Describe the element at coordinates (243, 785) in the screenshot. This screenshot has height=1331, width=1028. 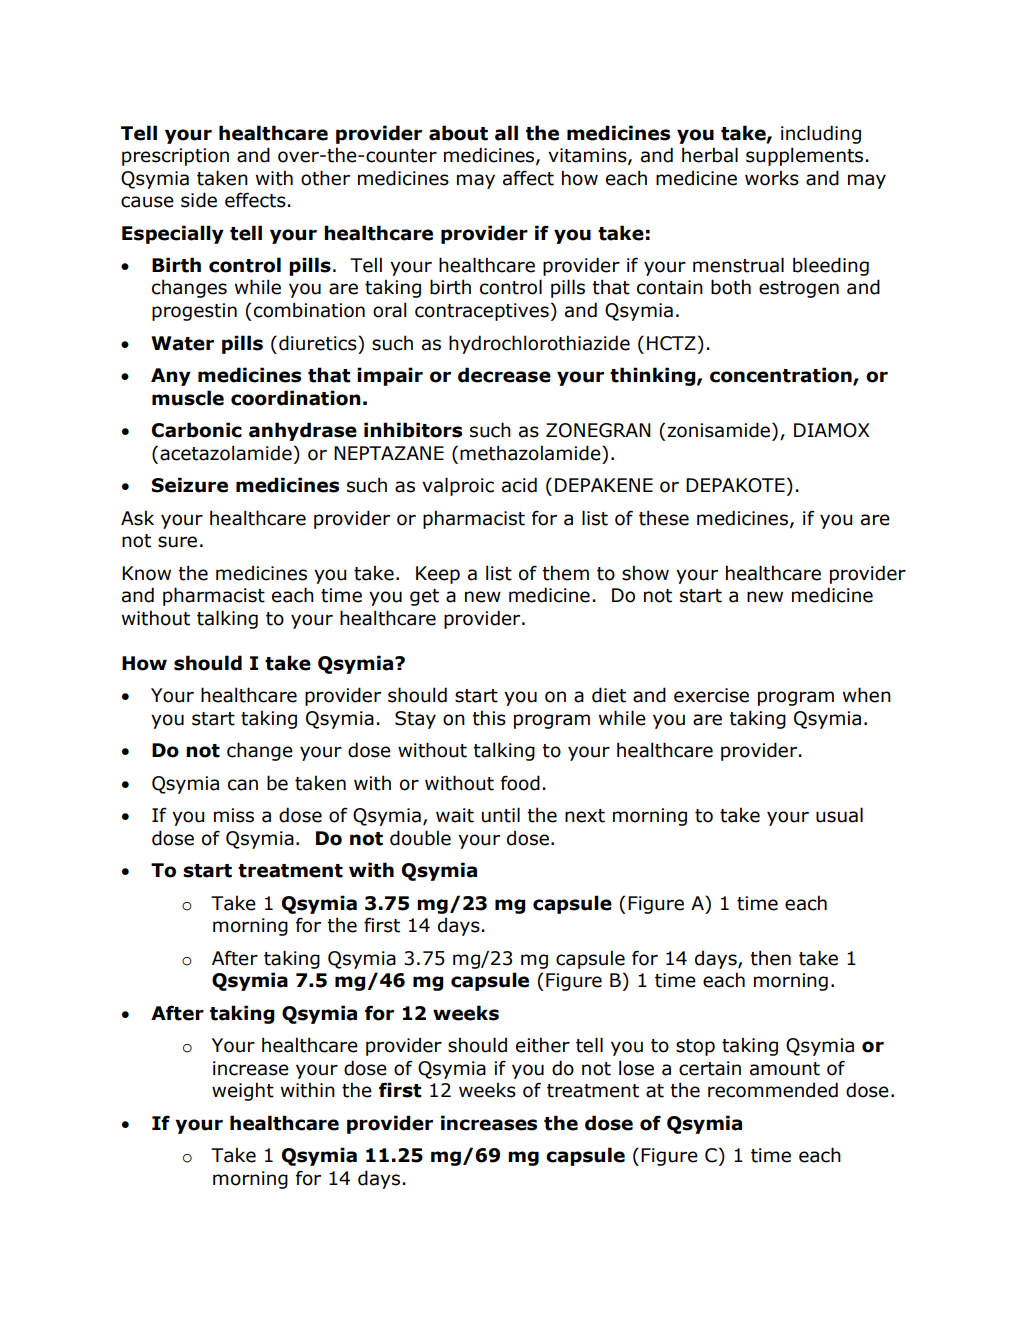
I see `can` at that location.
